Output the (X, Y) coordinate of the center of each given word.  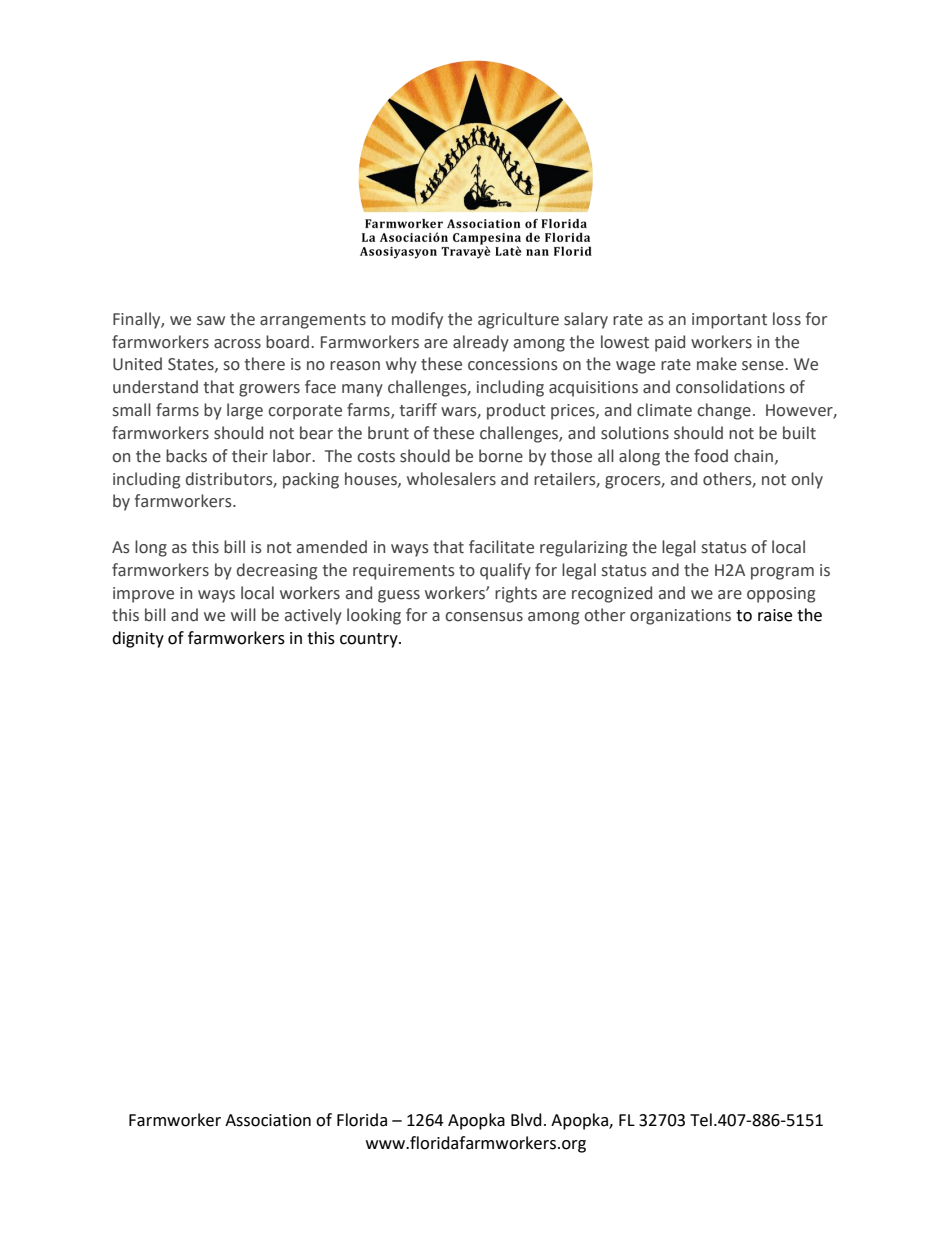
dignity (138, 639)
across (237, 344)
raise (775, 615)
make (717, 364)
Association (268, 1120)
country (370, 640)
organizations (680, 617)
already (481, 343)
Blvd (526, 1120)
